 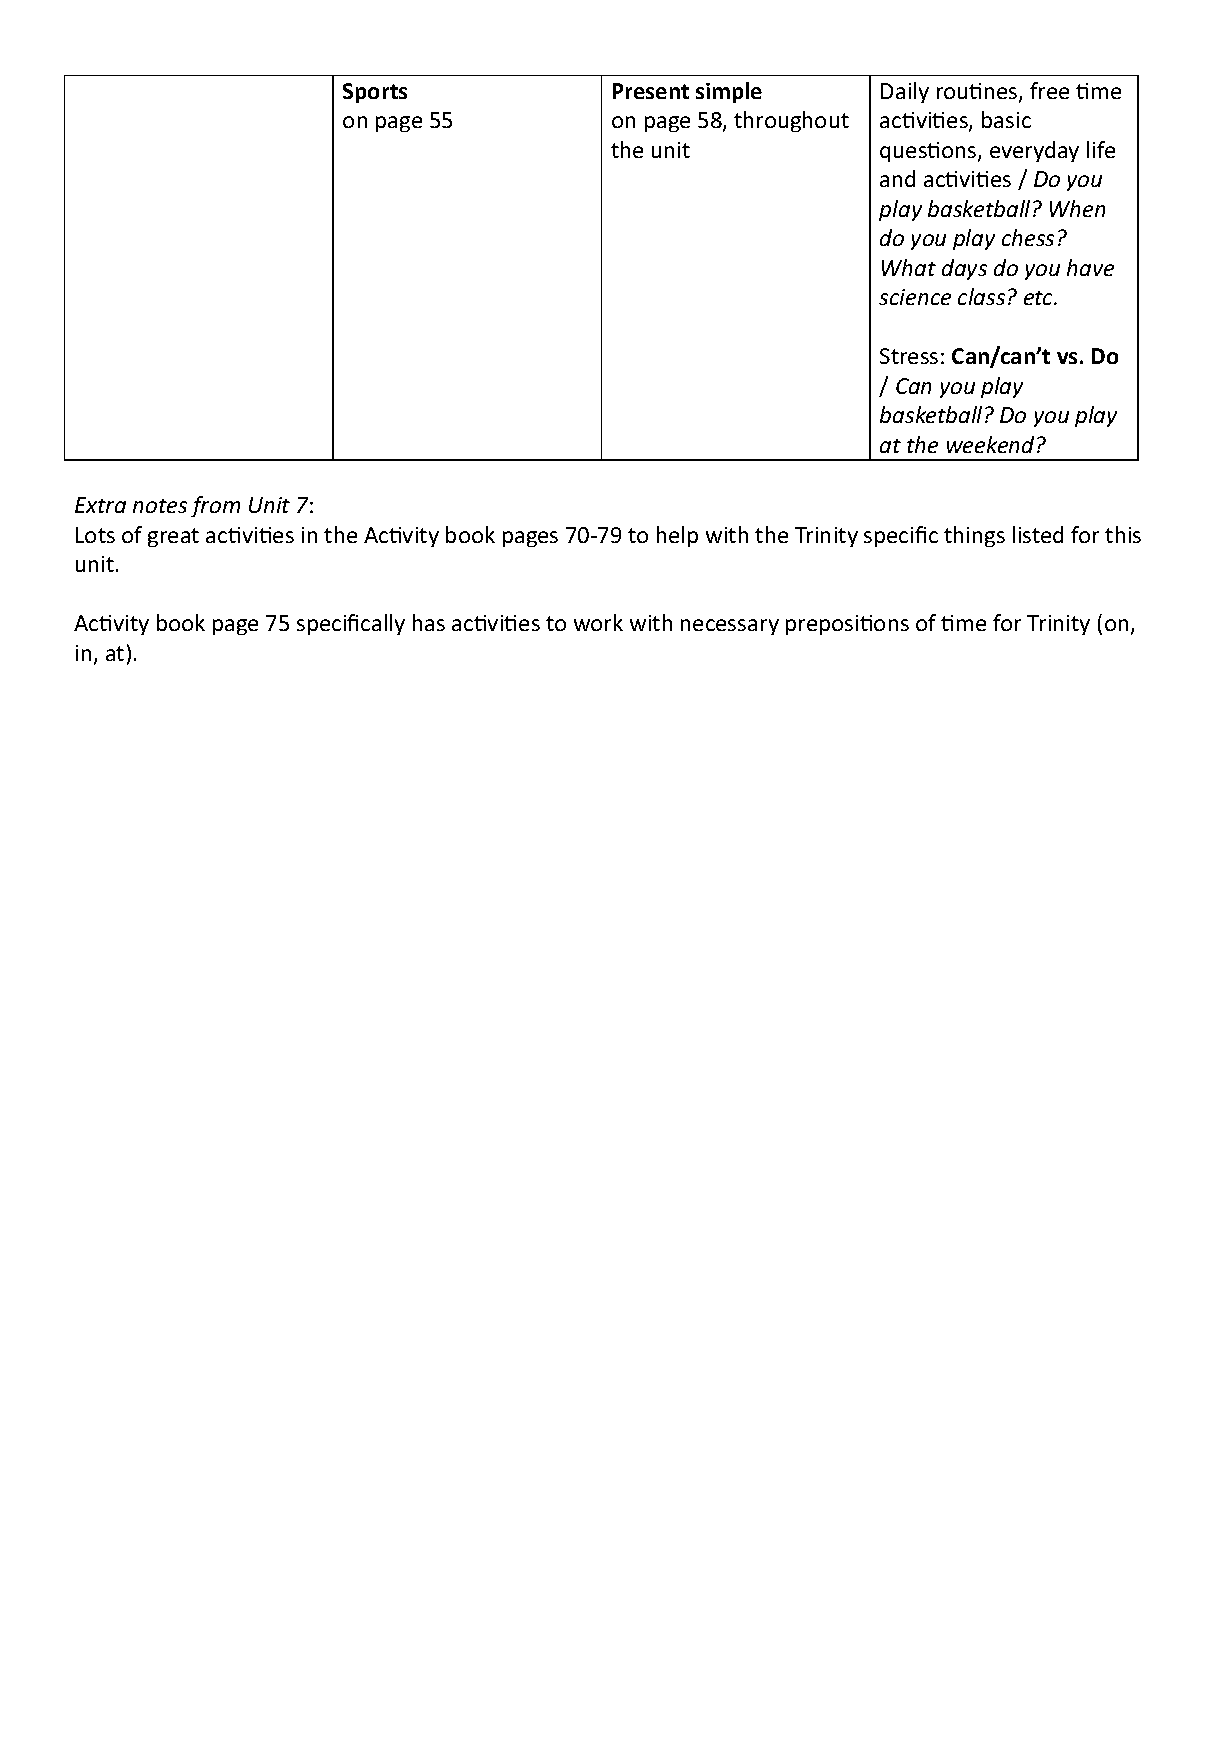 I want to click on weekend, so click(x=990, y=444).
